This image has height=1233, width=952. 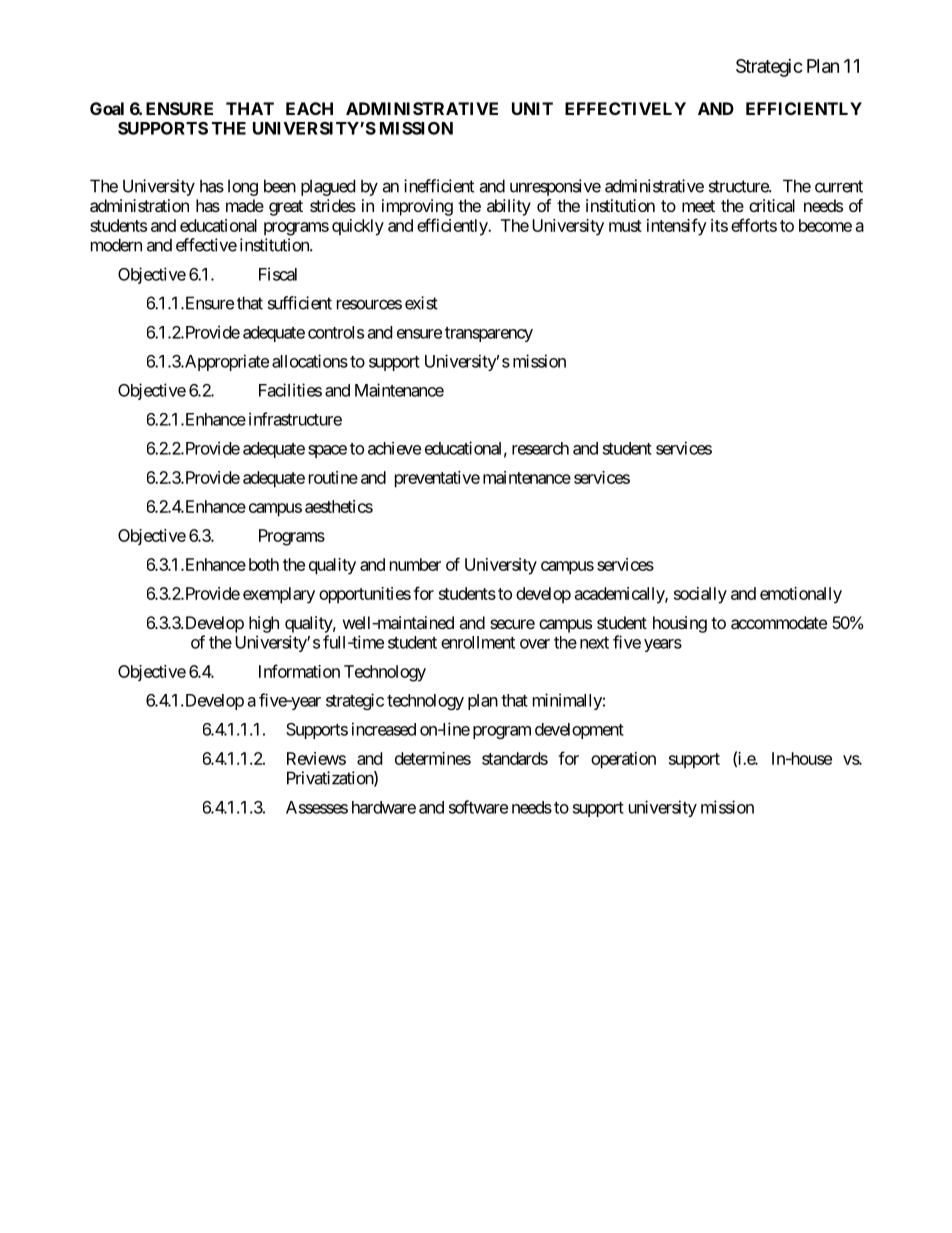 I want to click on inefficient, so click(x=439, y=186).
